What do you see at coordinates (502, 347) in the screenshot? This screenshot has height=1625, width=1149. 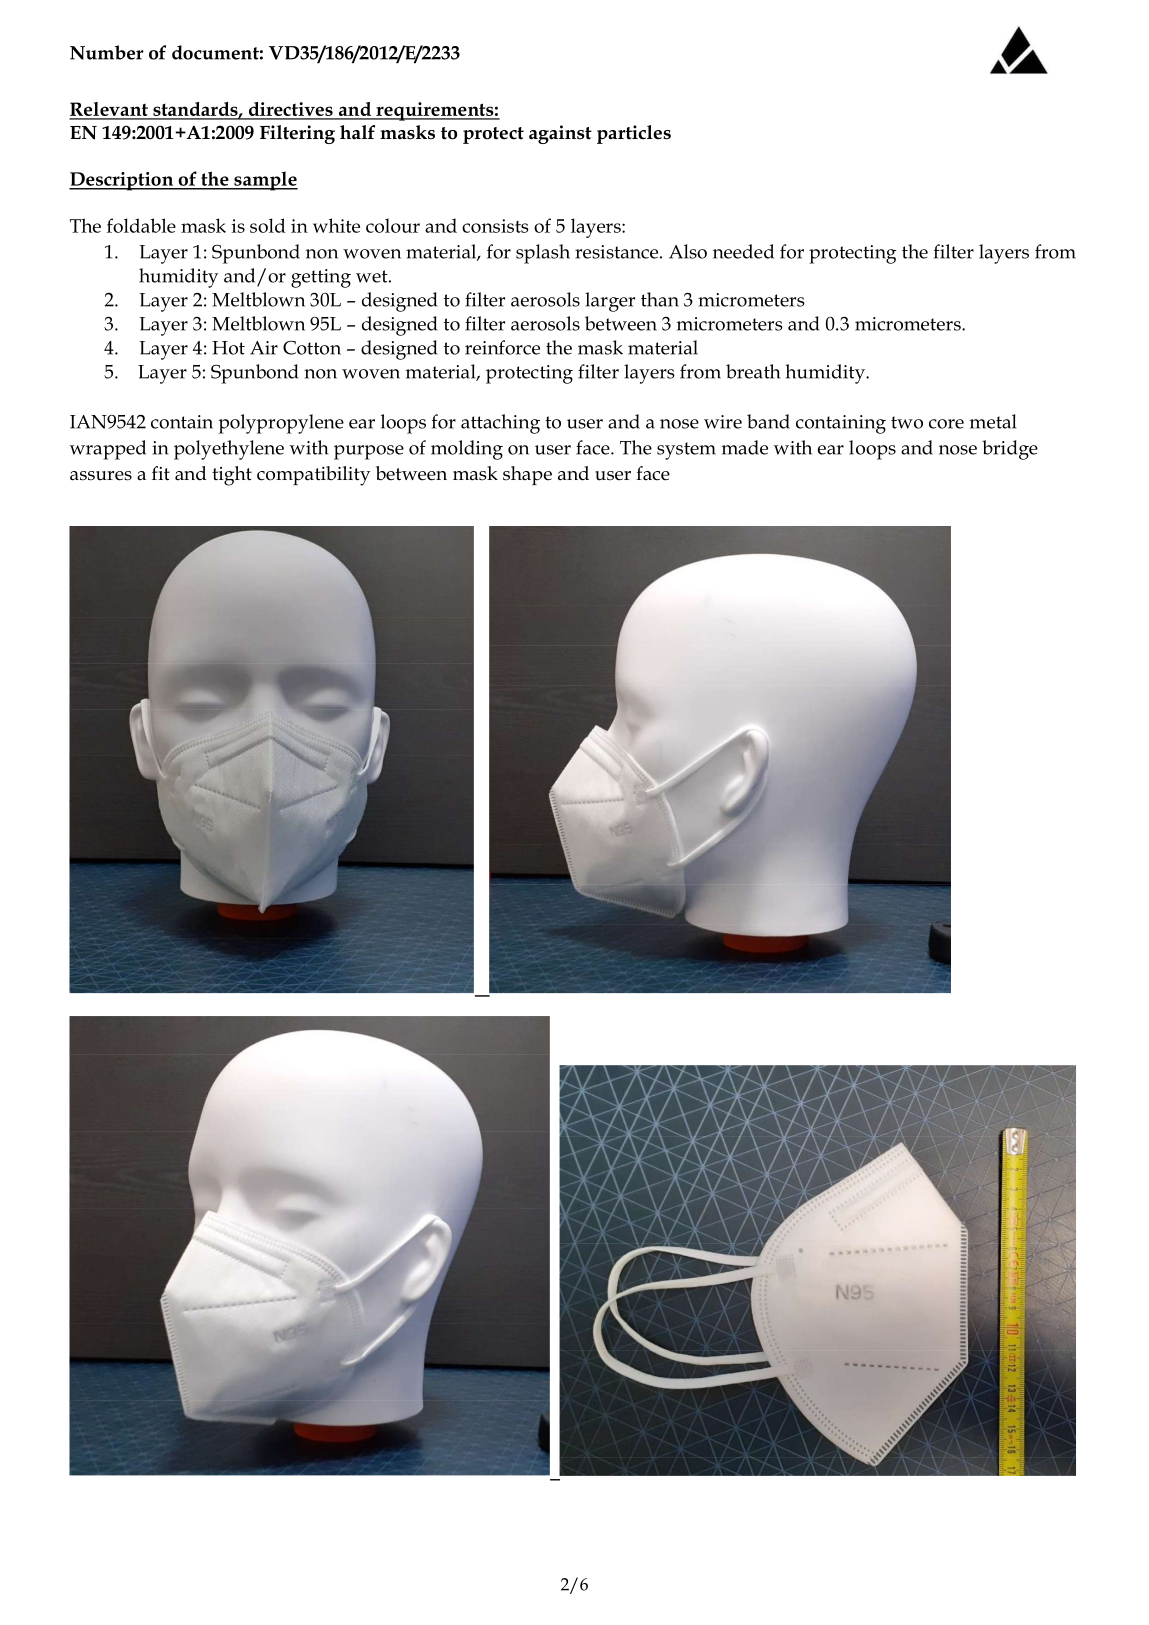 I see `reinforce` at bounding box center [502, 347].
